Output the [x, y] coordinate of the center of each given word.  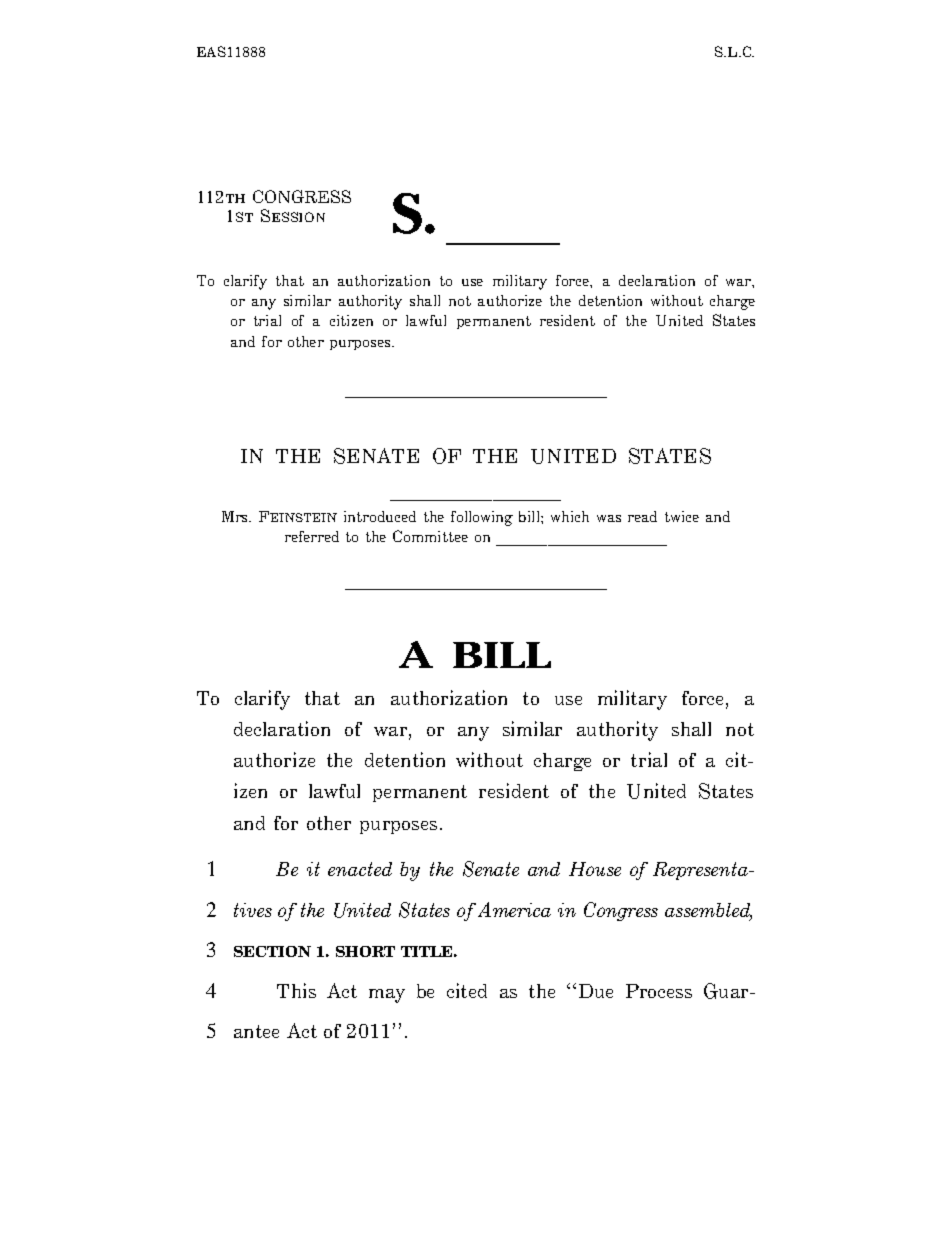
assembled [708, 911]
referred [312, 536]
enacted [360, 869]
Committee [430, 536]
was [609, 518]
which [570, 516]
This [296, 990]
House [595, 869]
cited [467, 990]
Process [659, 991]
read [642, 516]
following [482, 518]
